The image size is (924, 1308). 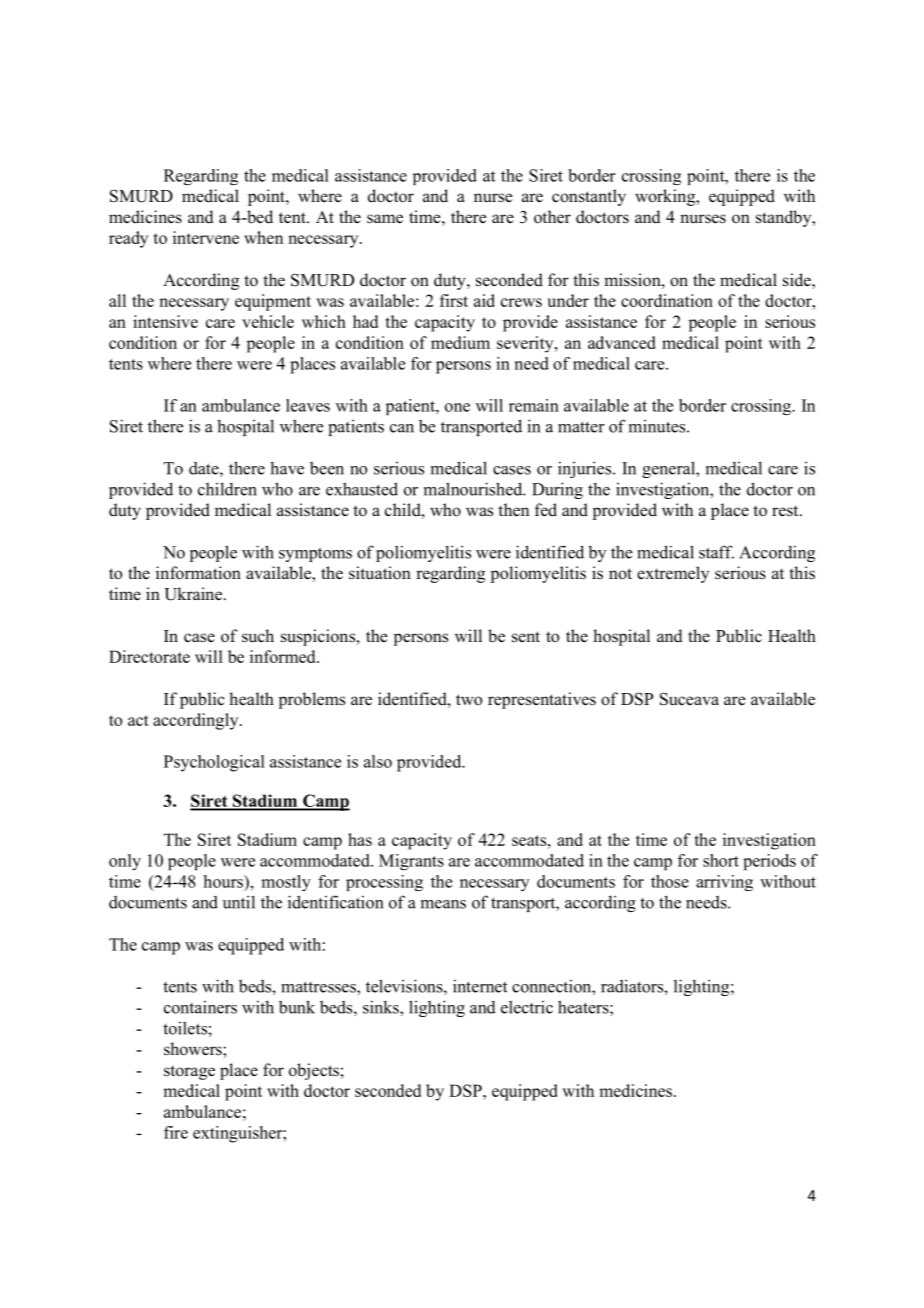 I want to click on Psychological, so click(x=214, y=763).
